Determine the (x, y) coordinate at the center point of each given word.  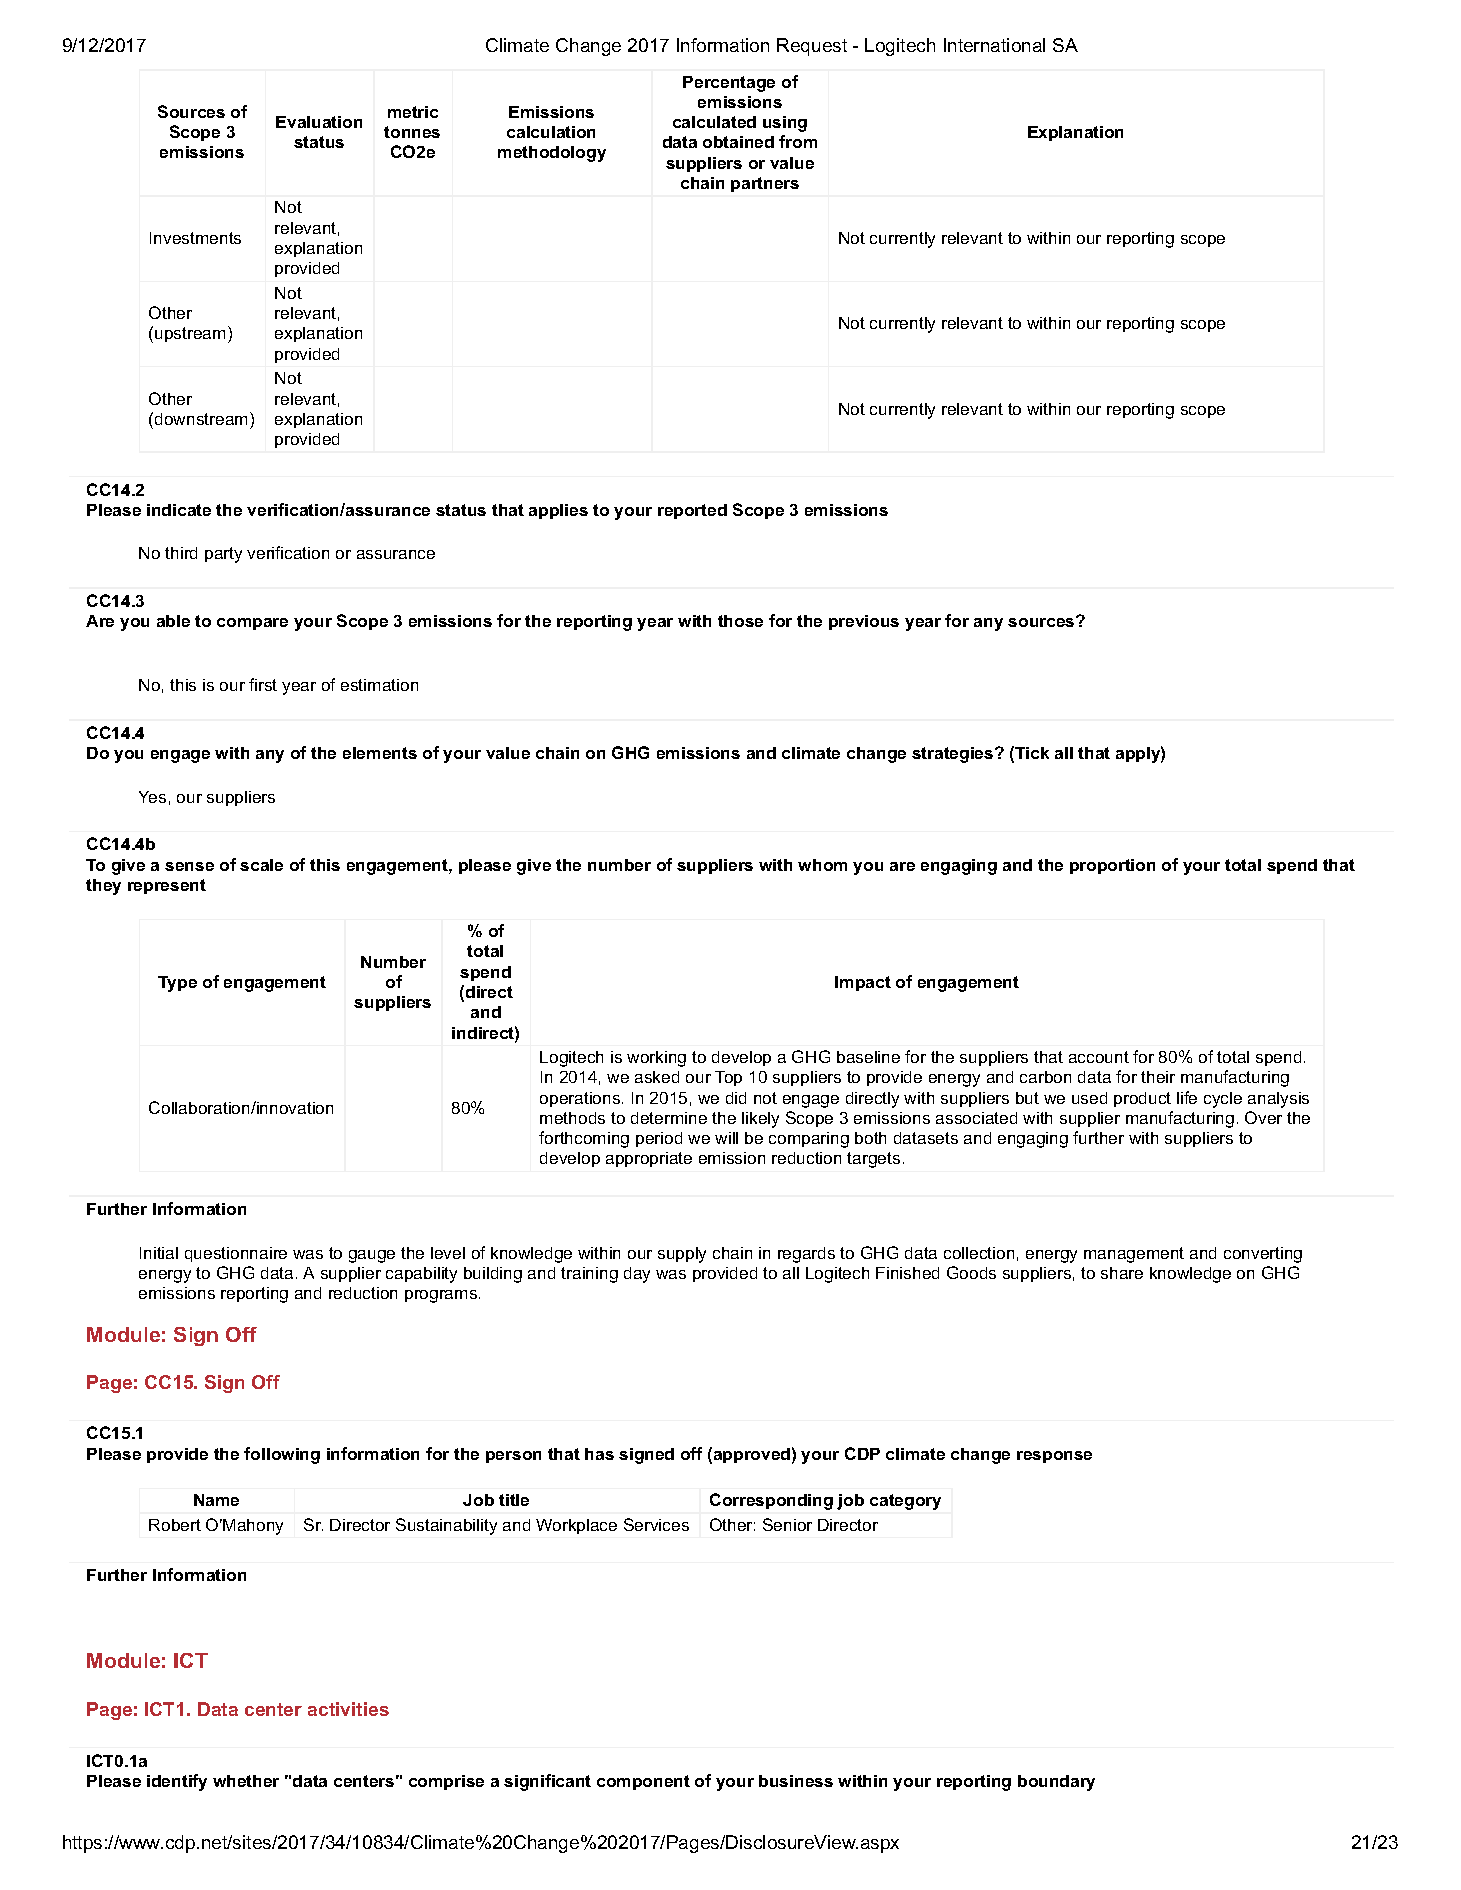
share (1122, 1273)
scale (261, 865)
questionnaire (236, 1254)
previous (864, 622)
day (637, 1275)
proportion (1112, 866)
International (994, 45)
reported (692, 511)
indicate (179, 510)
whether (246, 1781)
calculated (714, 122)
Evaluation (319, 122)
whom (822, 865)
